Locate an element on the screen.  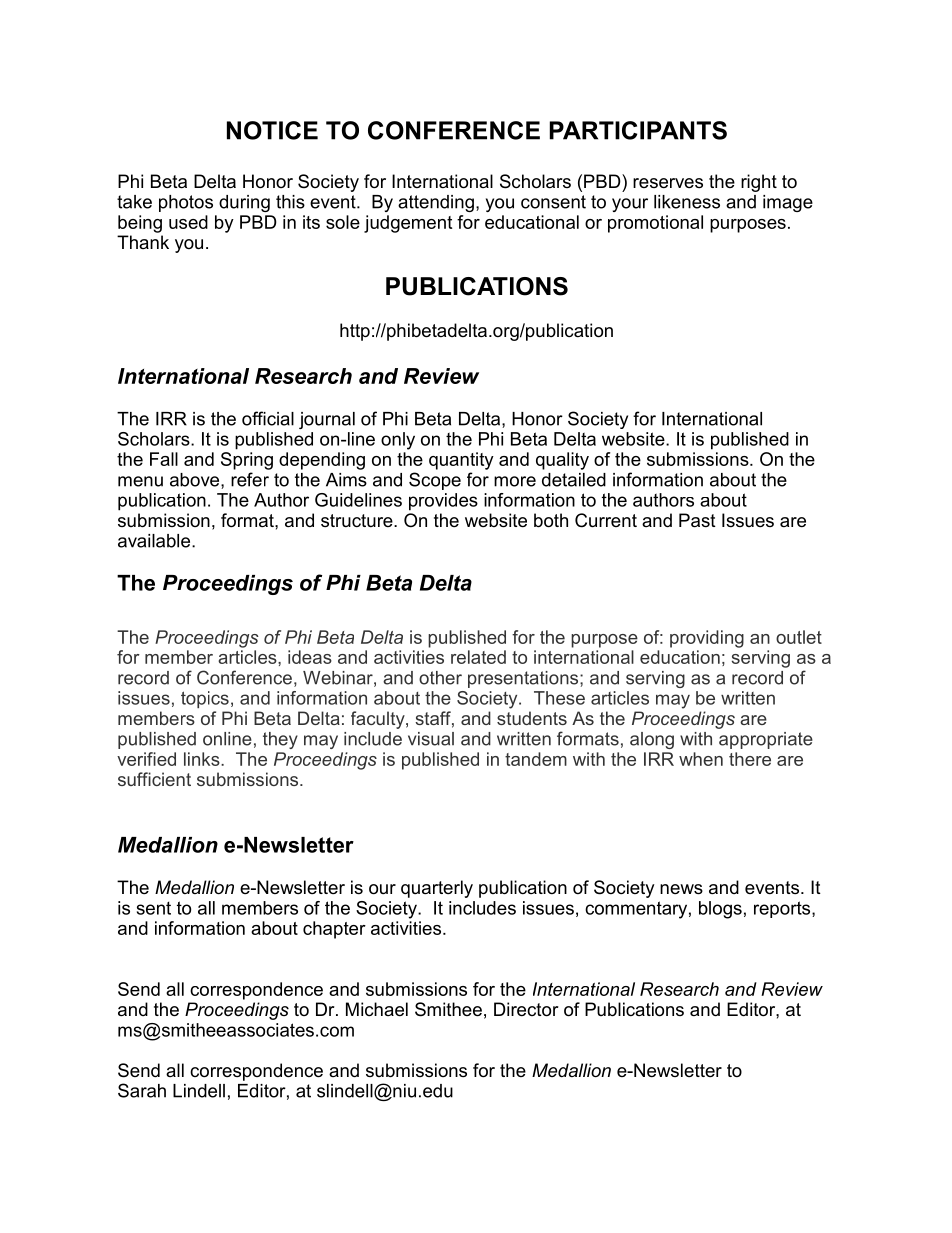
available is located at coordinates (155, 541).
